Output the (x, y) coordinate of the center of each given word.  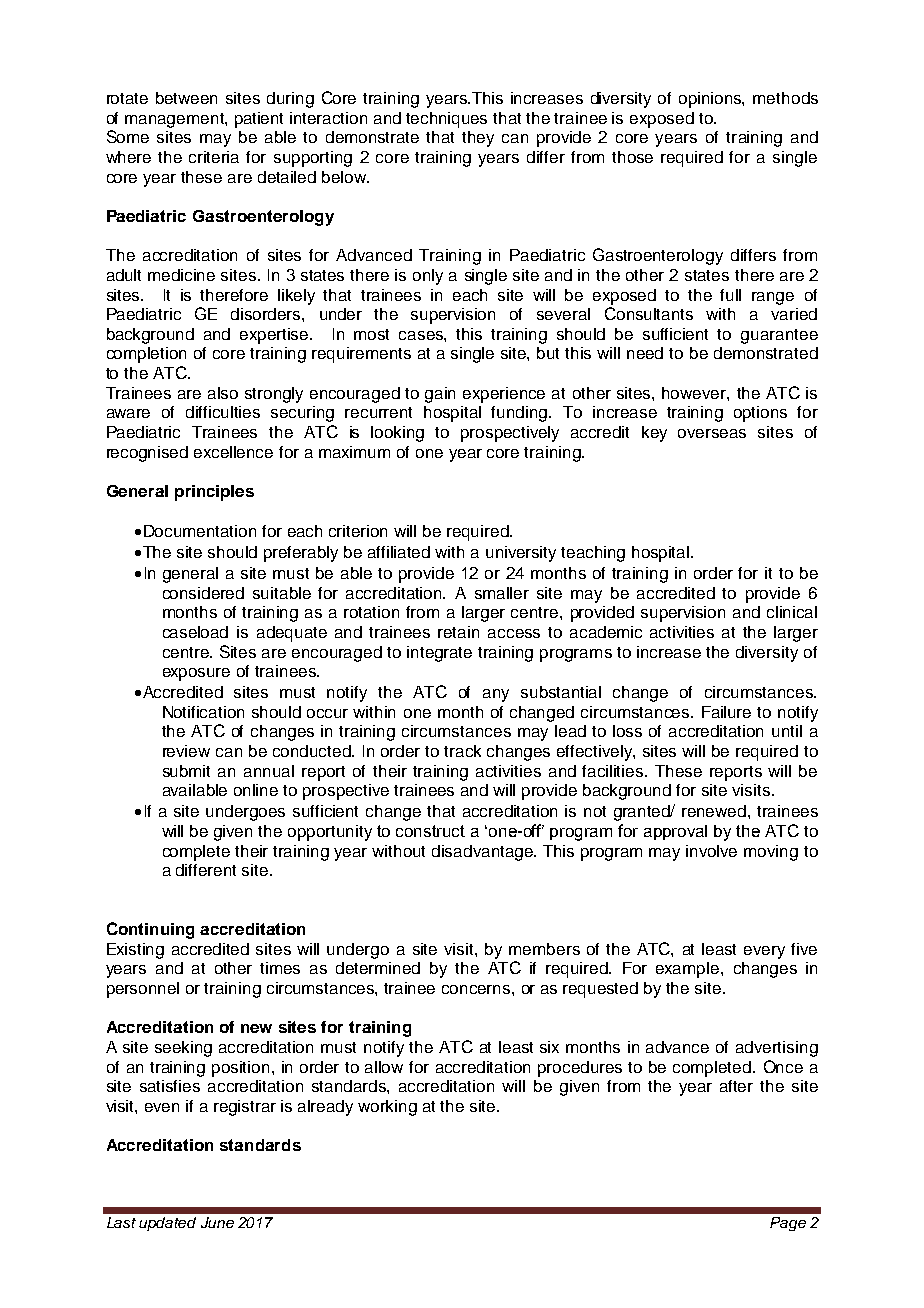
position (240, 1069)
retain (458, 632)
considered (203, 593)
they (478, 139)
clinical (792, 612)
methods (785, 98)
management (175, 120)
